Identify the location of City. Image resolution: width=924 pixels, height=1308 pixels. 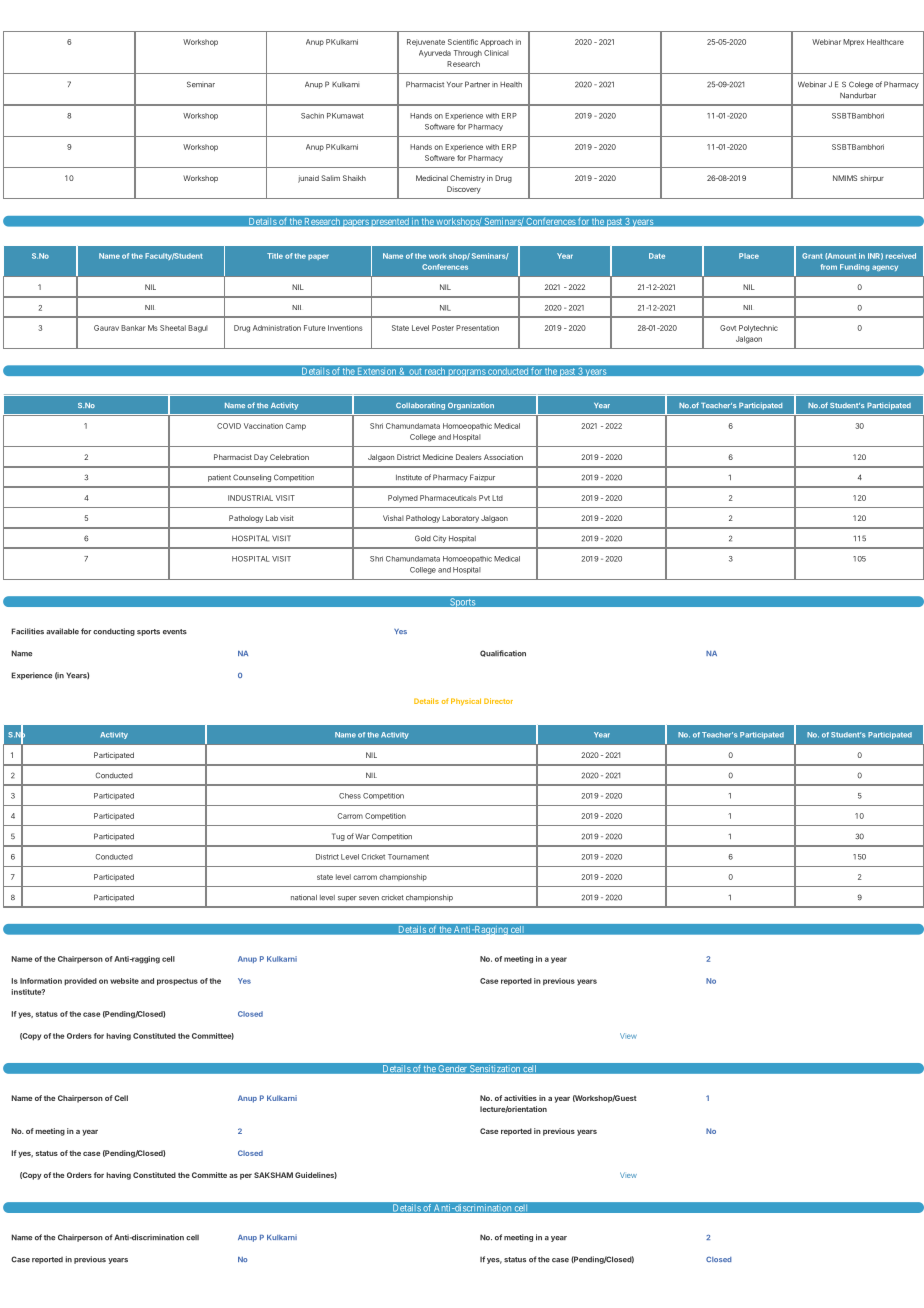
(439, 539).
